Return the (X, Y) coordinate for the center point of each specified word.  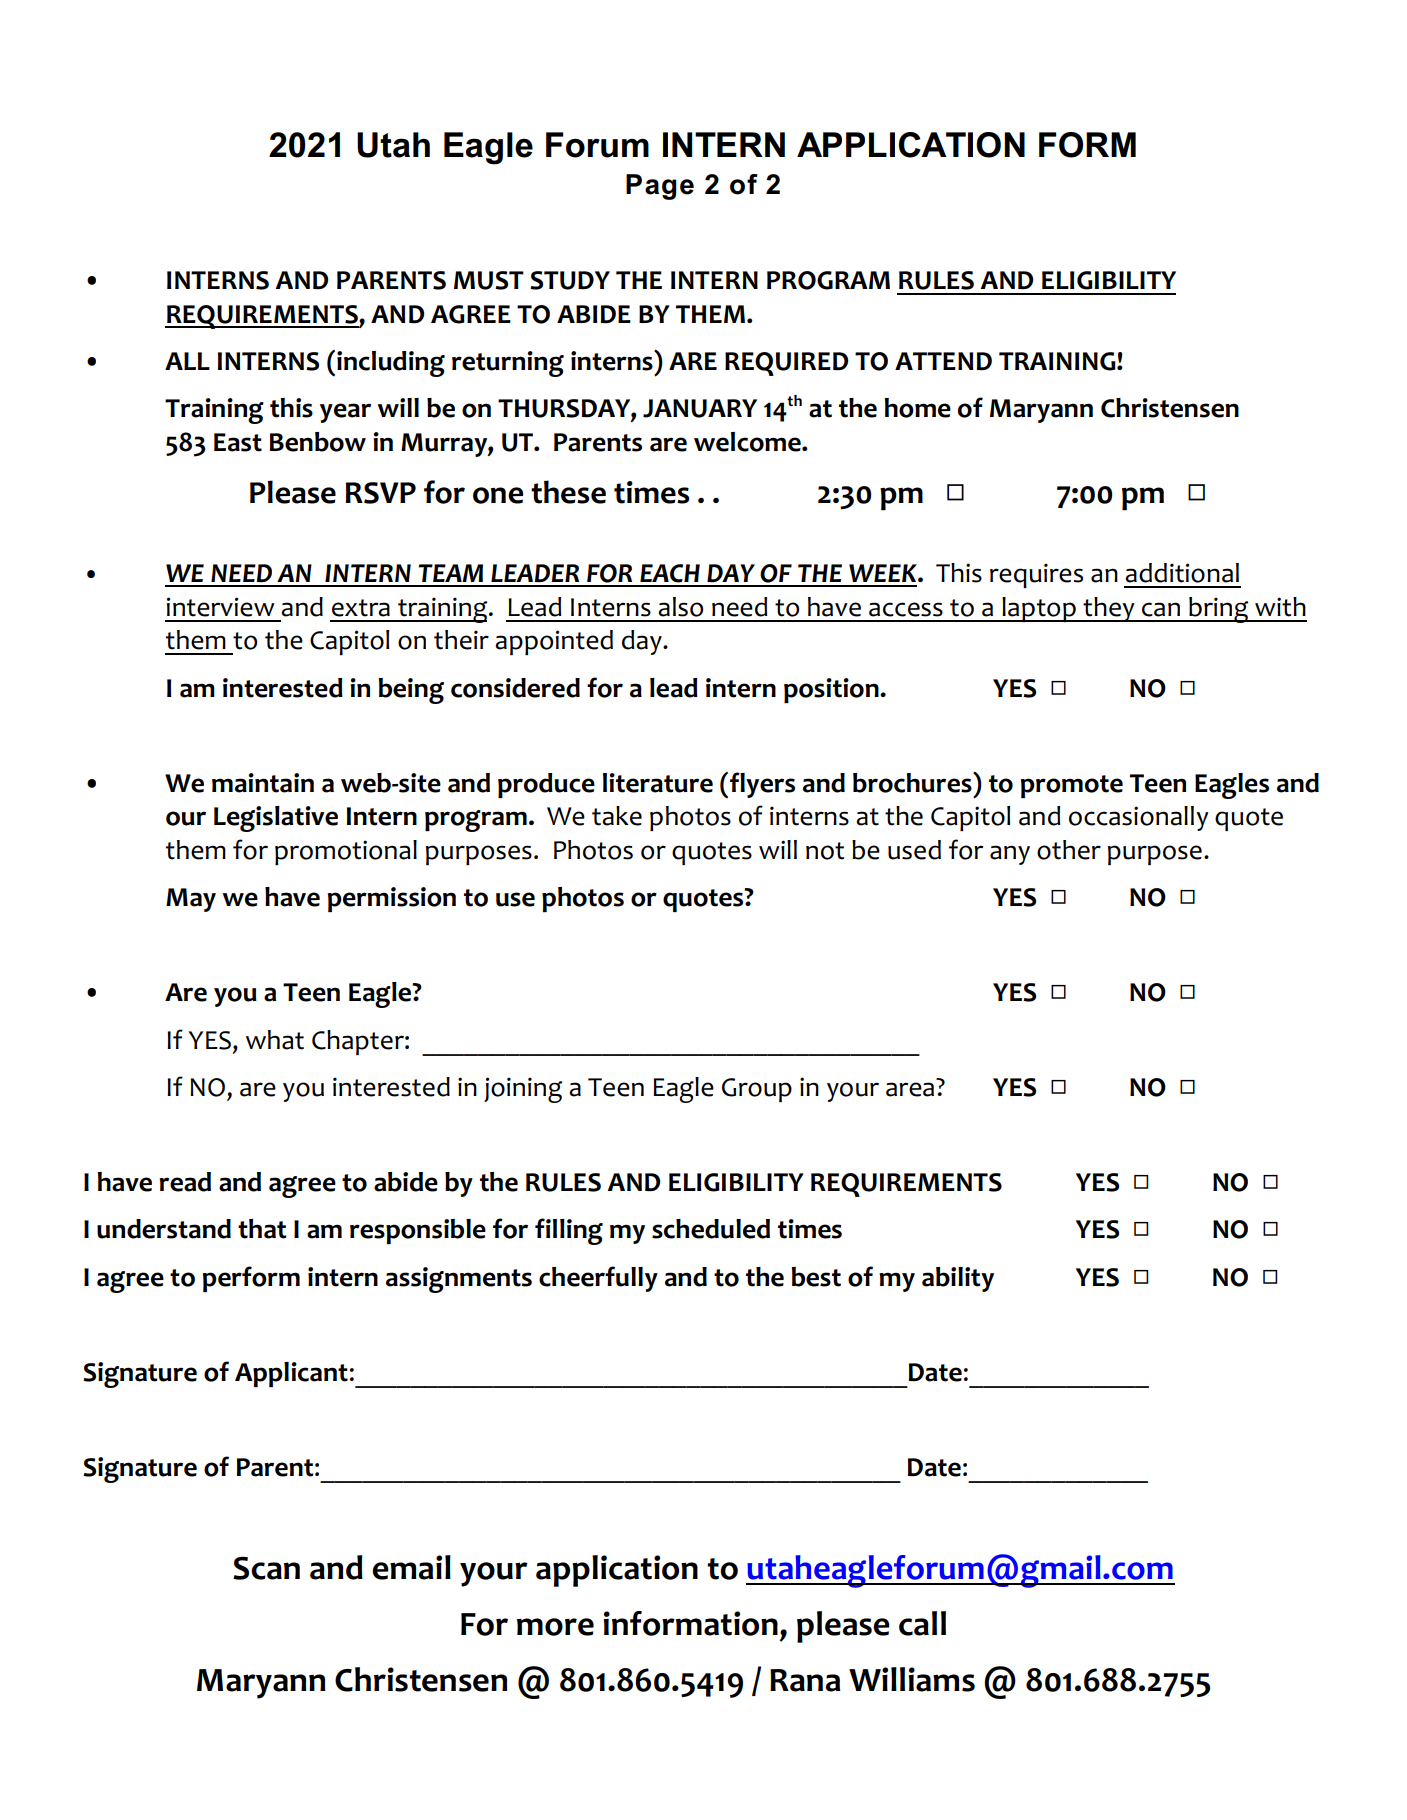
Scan (266, 1568)
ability (958, 1279)
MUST (489, 280)
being (411, 691)
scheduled (711, 1229)
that (262, 1229)
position (832, 690)
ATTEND (943, 361)
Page (660, 187)
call (922, 1623)
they (1109, 609)
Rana (805, 1680)
